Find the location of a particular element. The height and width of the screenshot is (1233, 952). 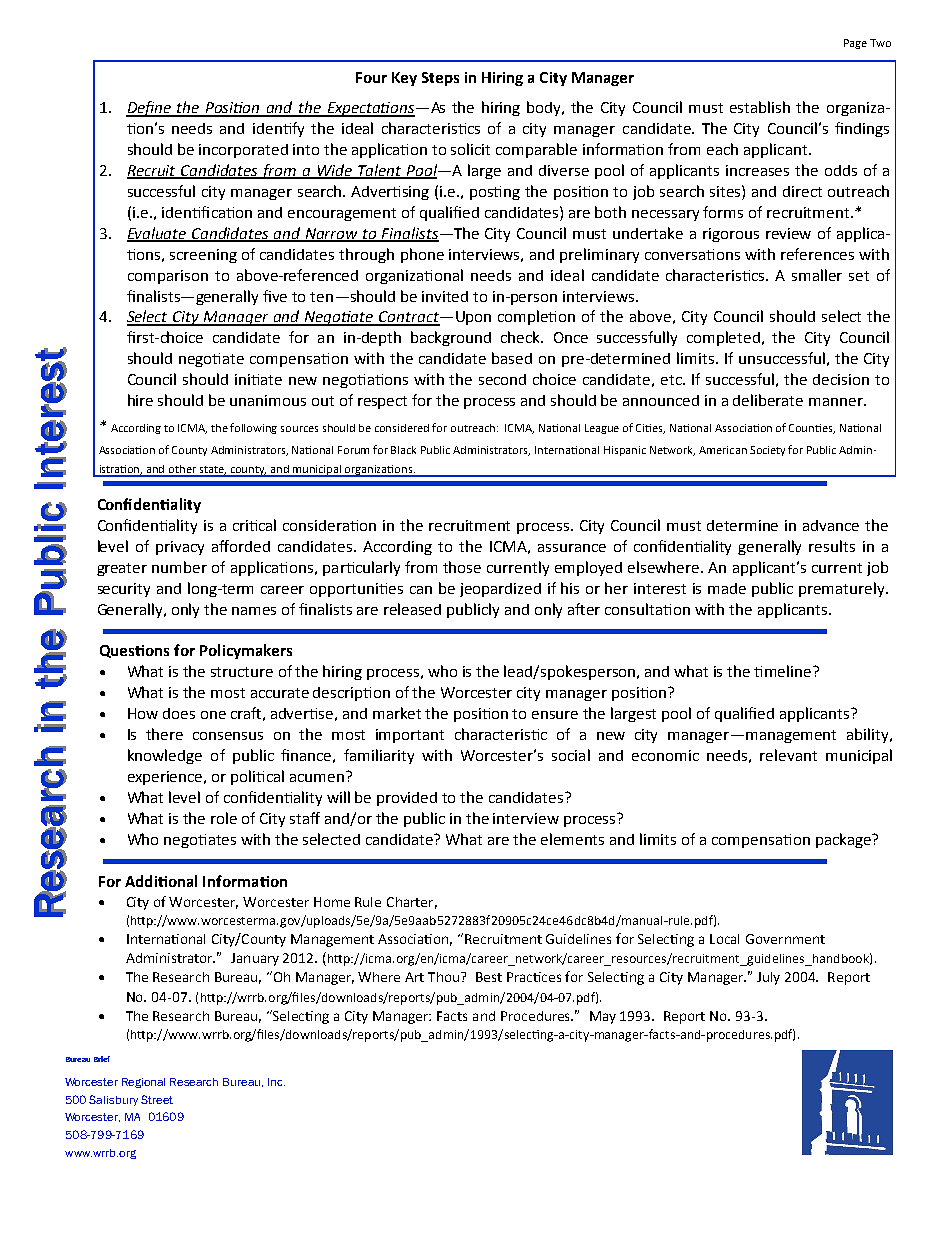

background is located at coordinates (451, 338).
